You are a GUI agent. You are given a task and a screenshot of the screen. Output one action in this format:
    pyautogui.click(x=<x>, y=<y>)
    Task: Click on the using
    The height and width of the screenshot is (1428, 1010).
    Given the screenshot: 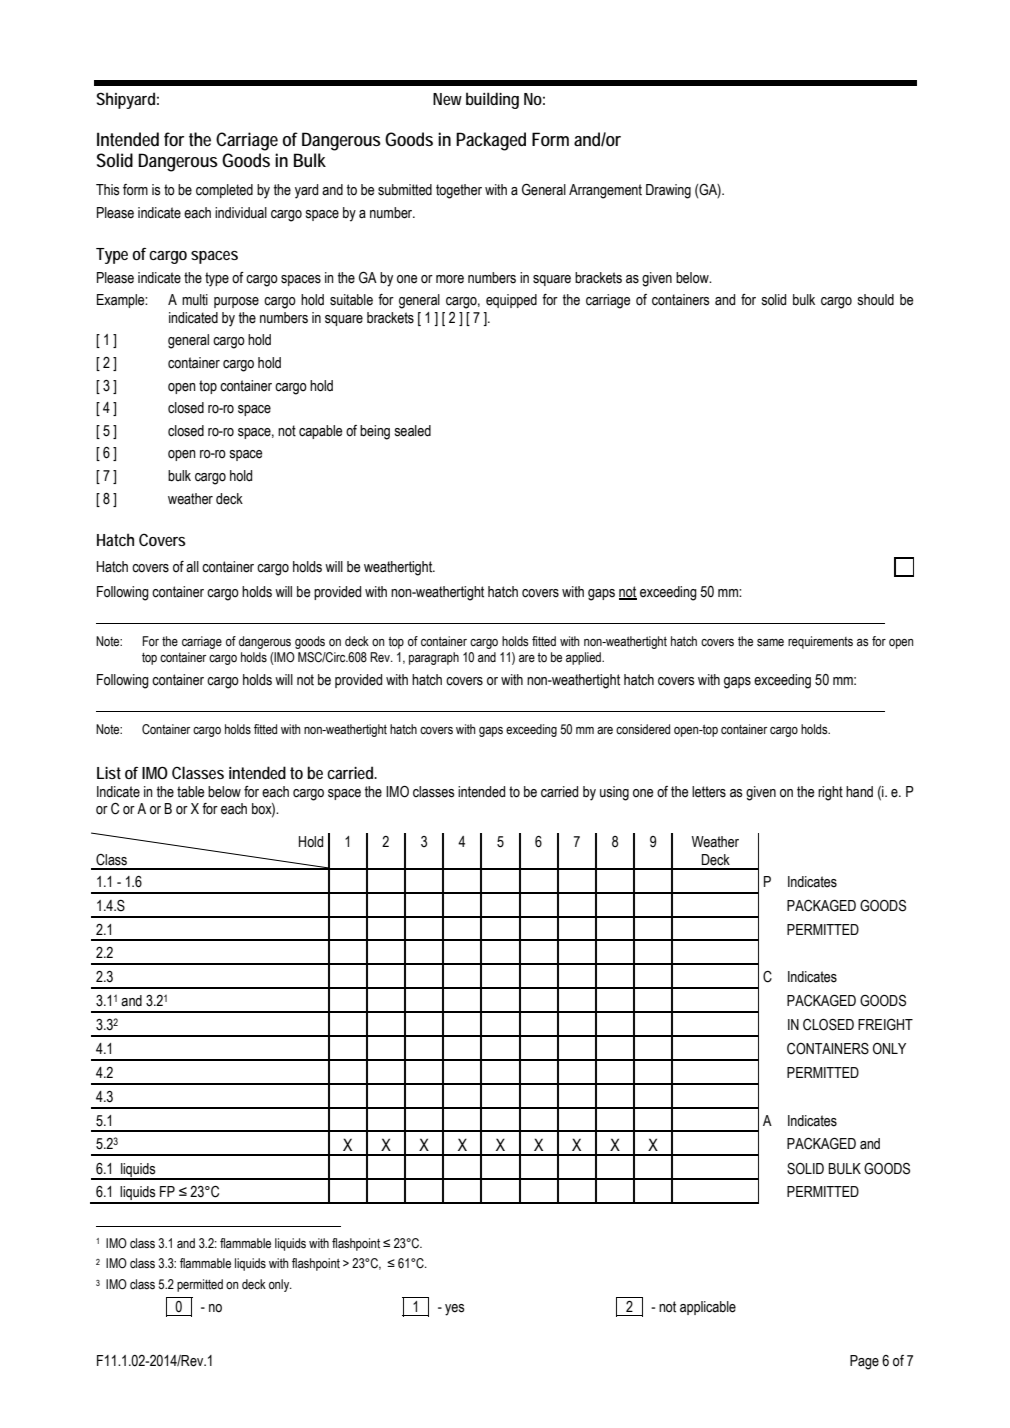 What is the action you would take?
    pyautogui.click(x=614, y=793)
